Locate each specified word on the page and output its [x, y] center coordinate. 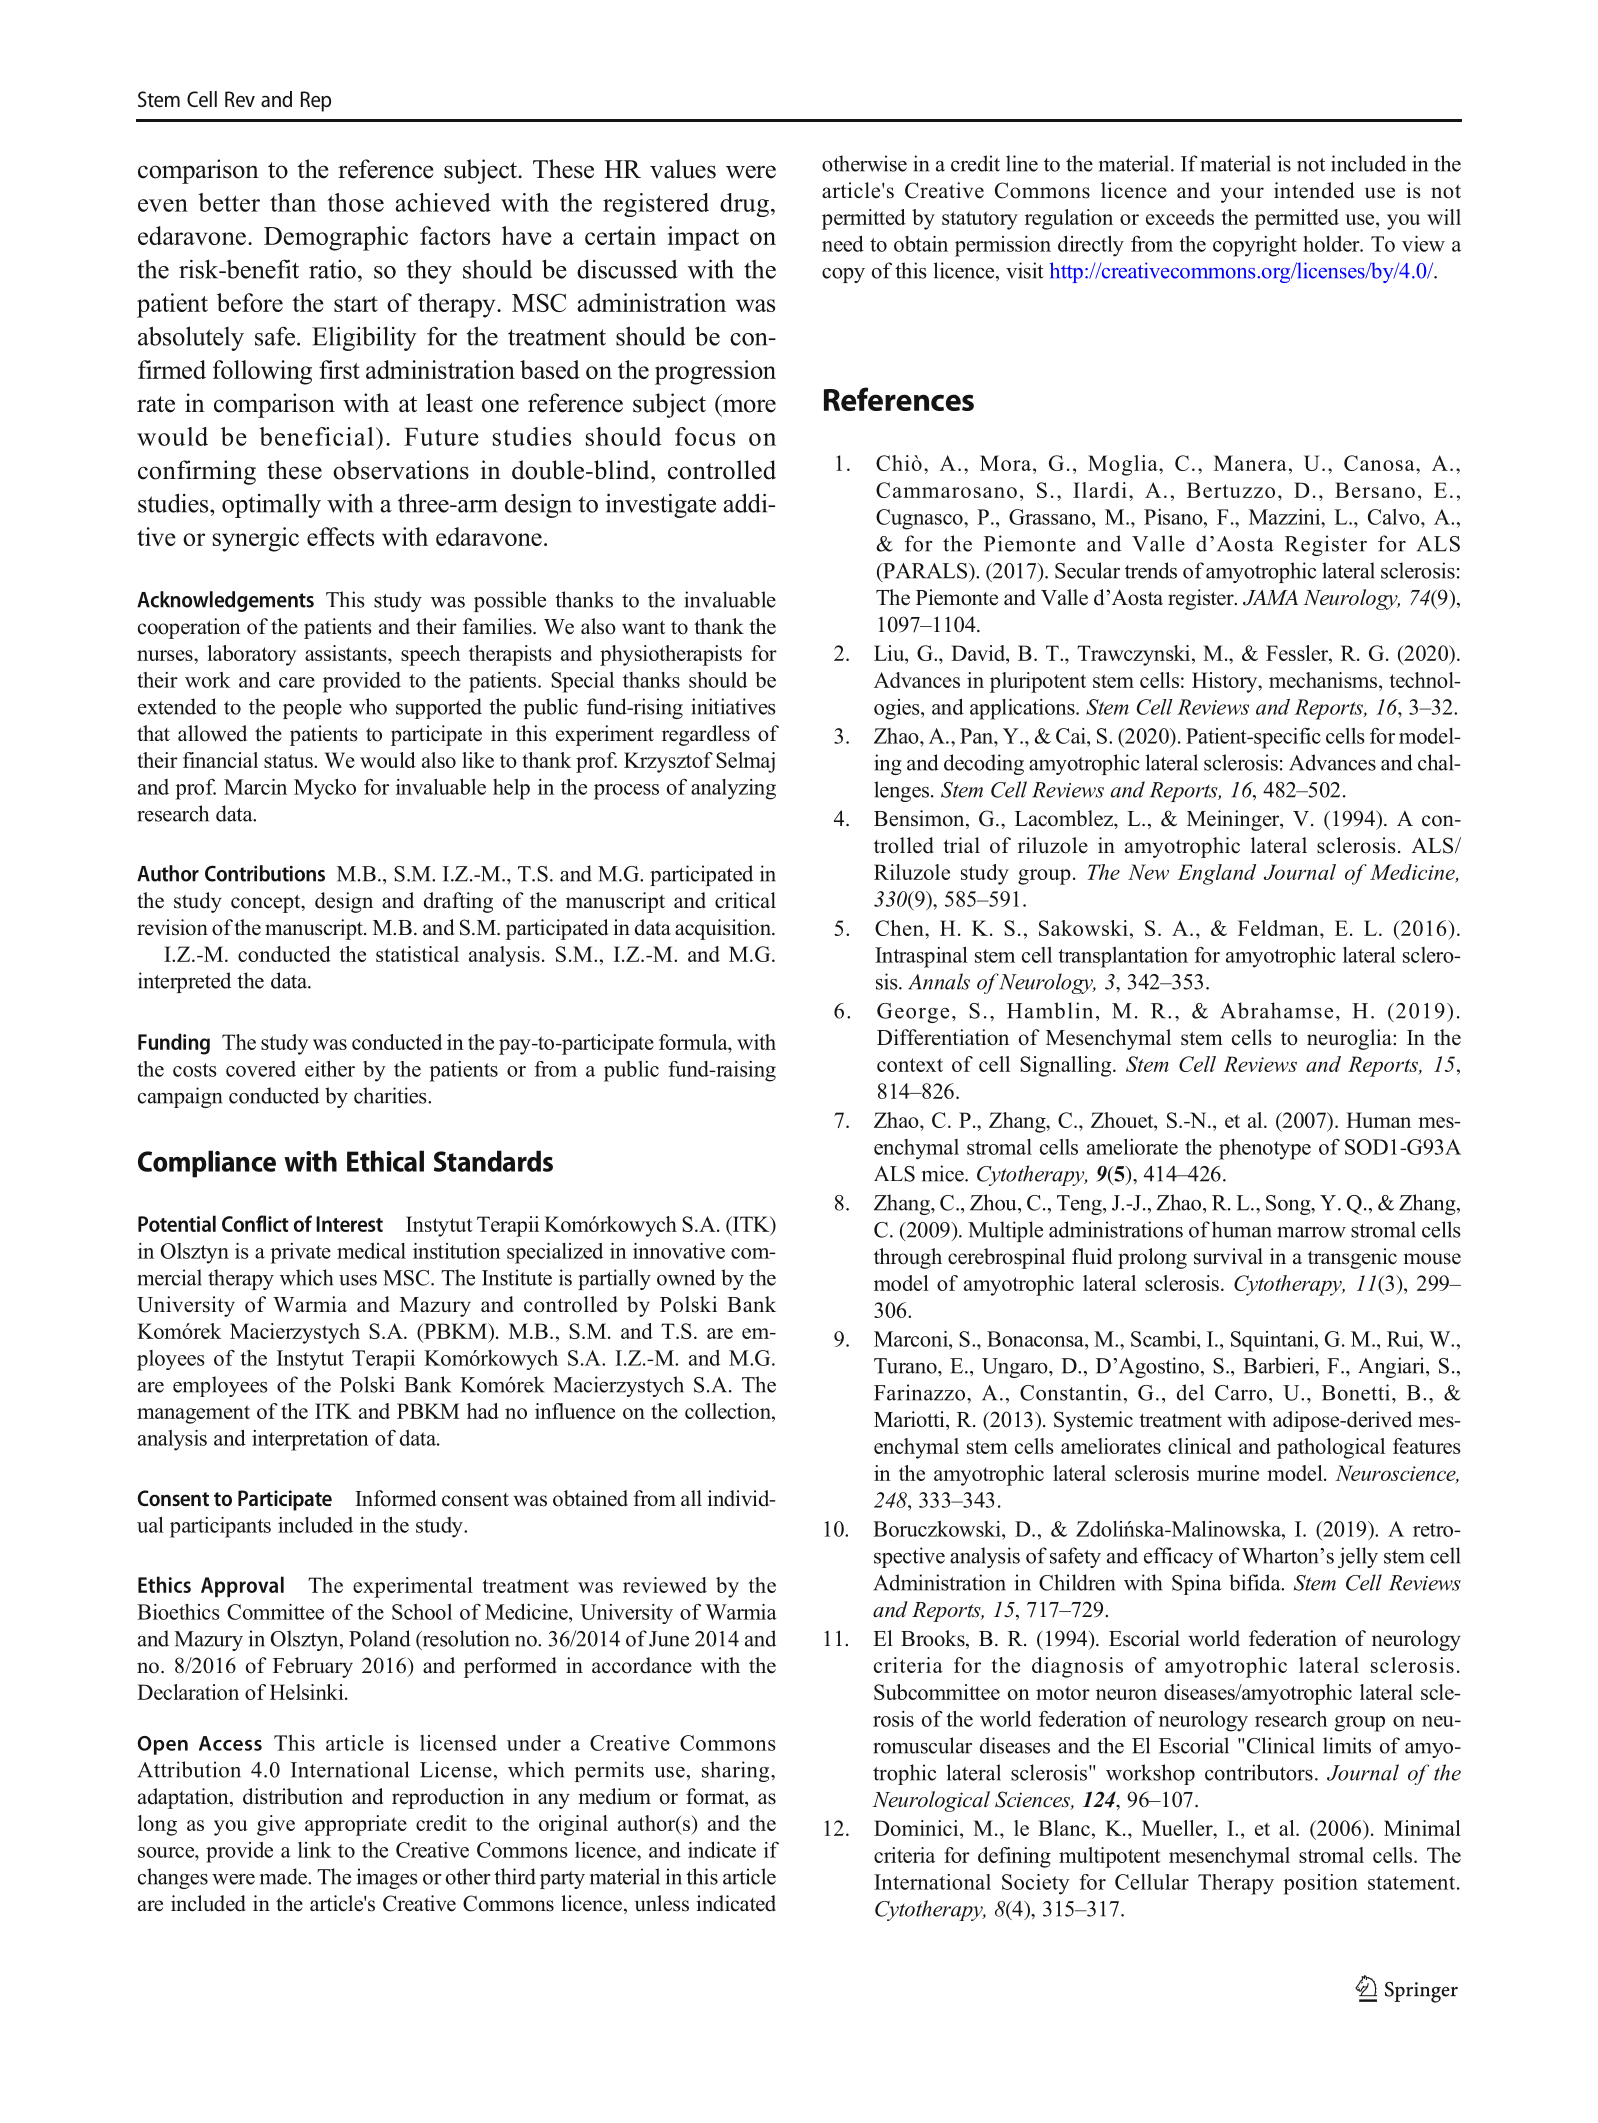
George [913, 1013]
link [315, 1850]
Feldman [1279, 928]
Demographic [336, 238]
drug [744, 205]
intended [1314, 190]
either [330, 1068]
